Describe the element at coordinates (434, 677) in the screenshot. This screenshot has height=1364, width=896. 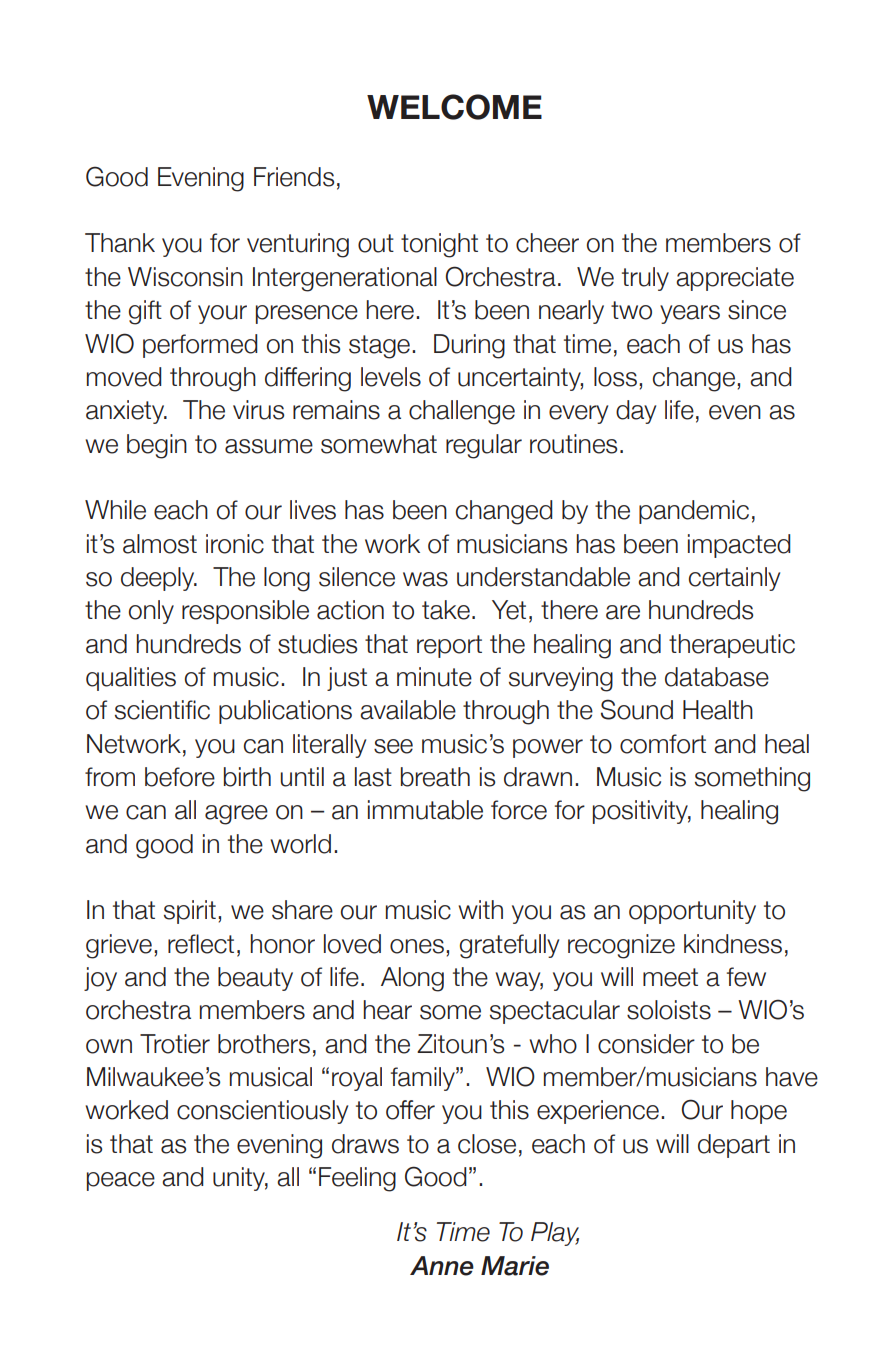
I see `minute` at that location.
